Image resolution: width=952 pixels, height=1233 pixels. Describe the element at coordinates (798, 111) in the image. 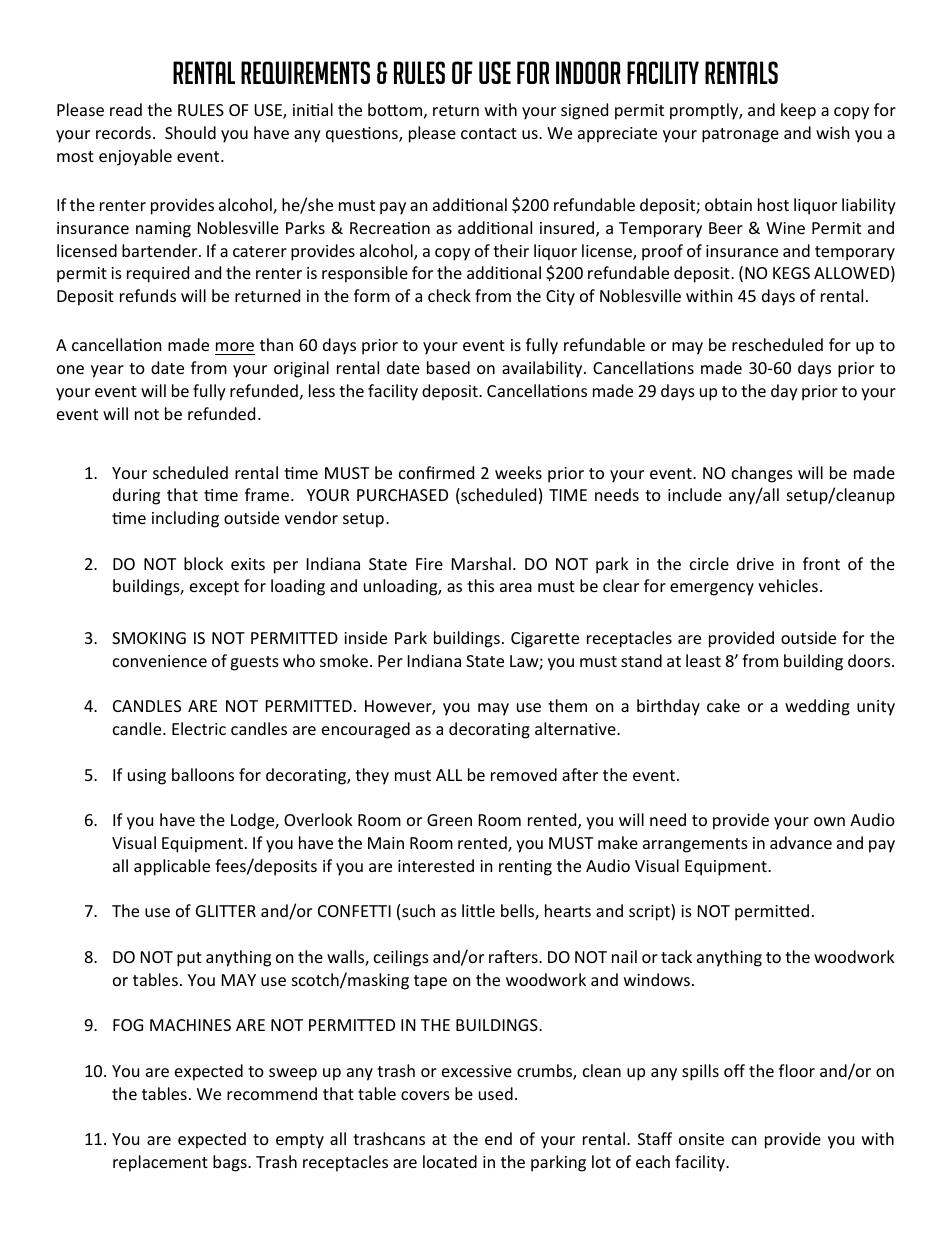

I see `keep` at that location.
